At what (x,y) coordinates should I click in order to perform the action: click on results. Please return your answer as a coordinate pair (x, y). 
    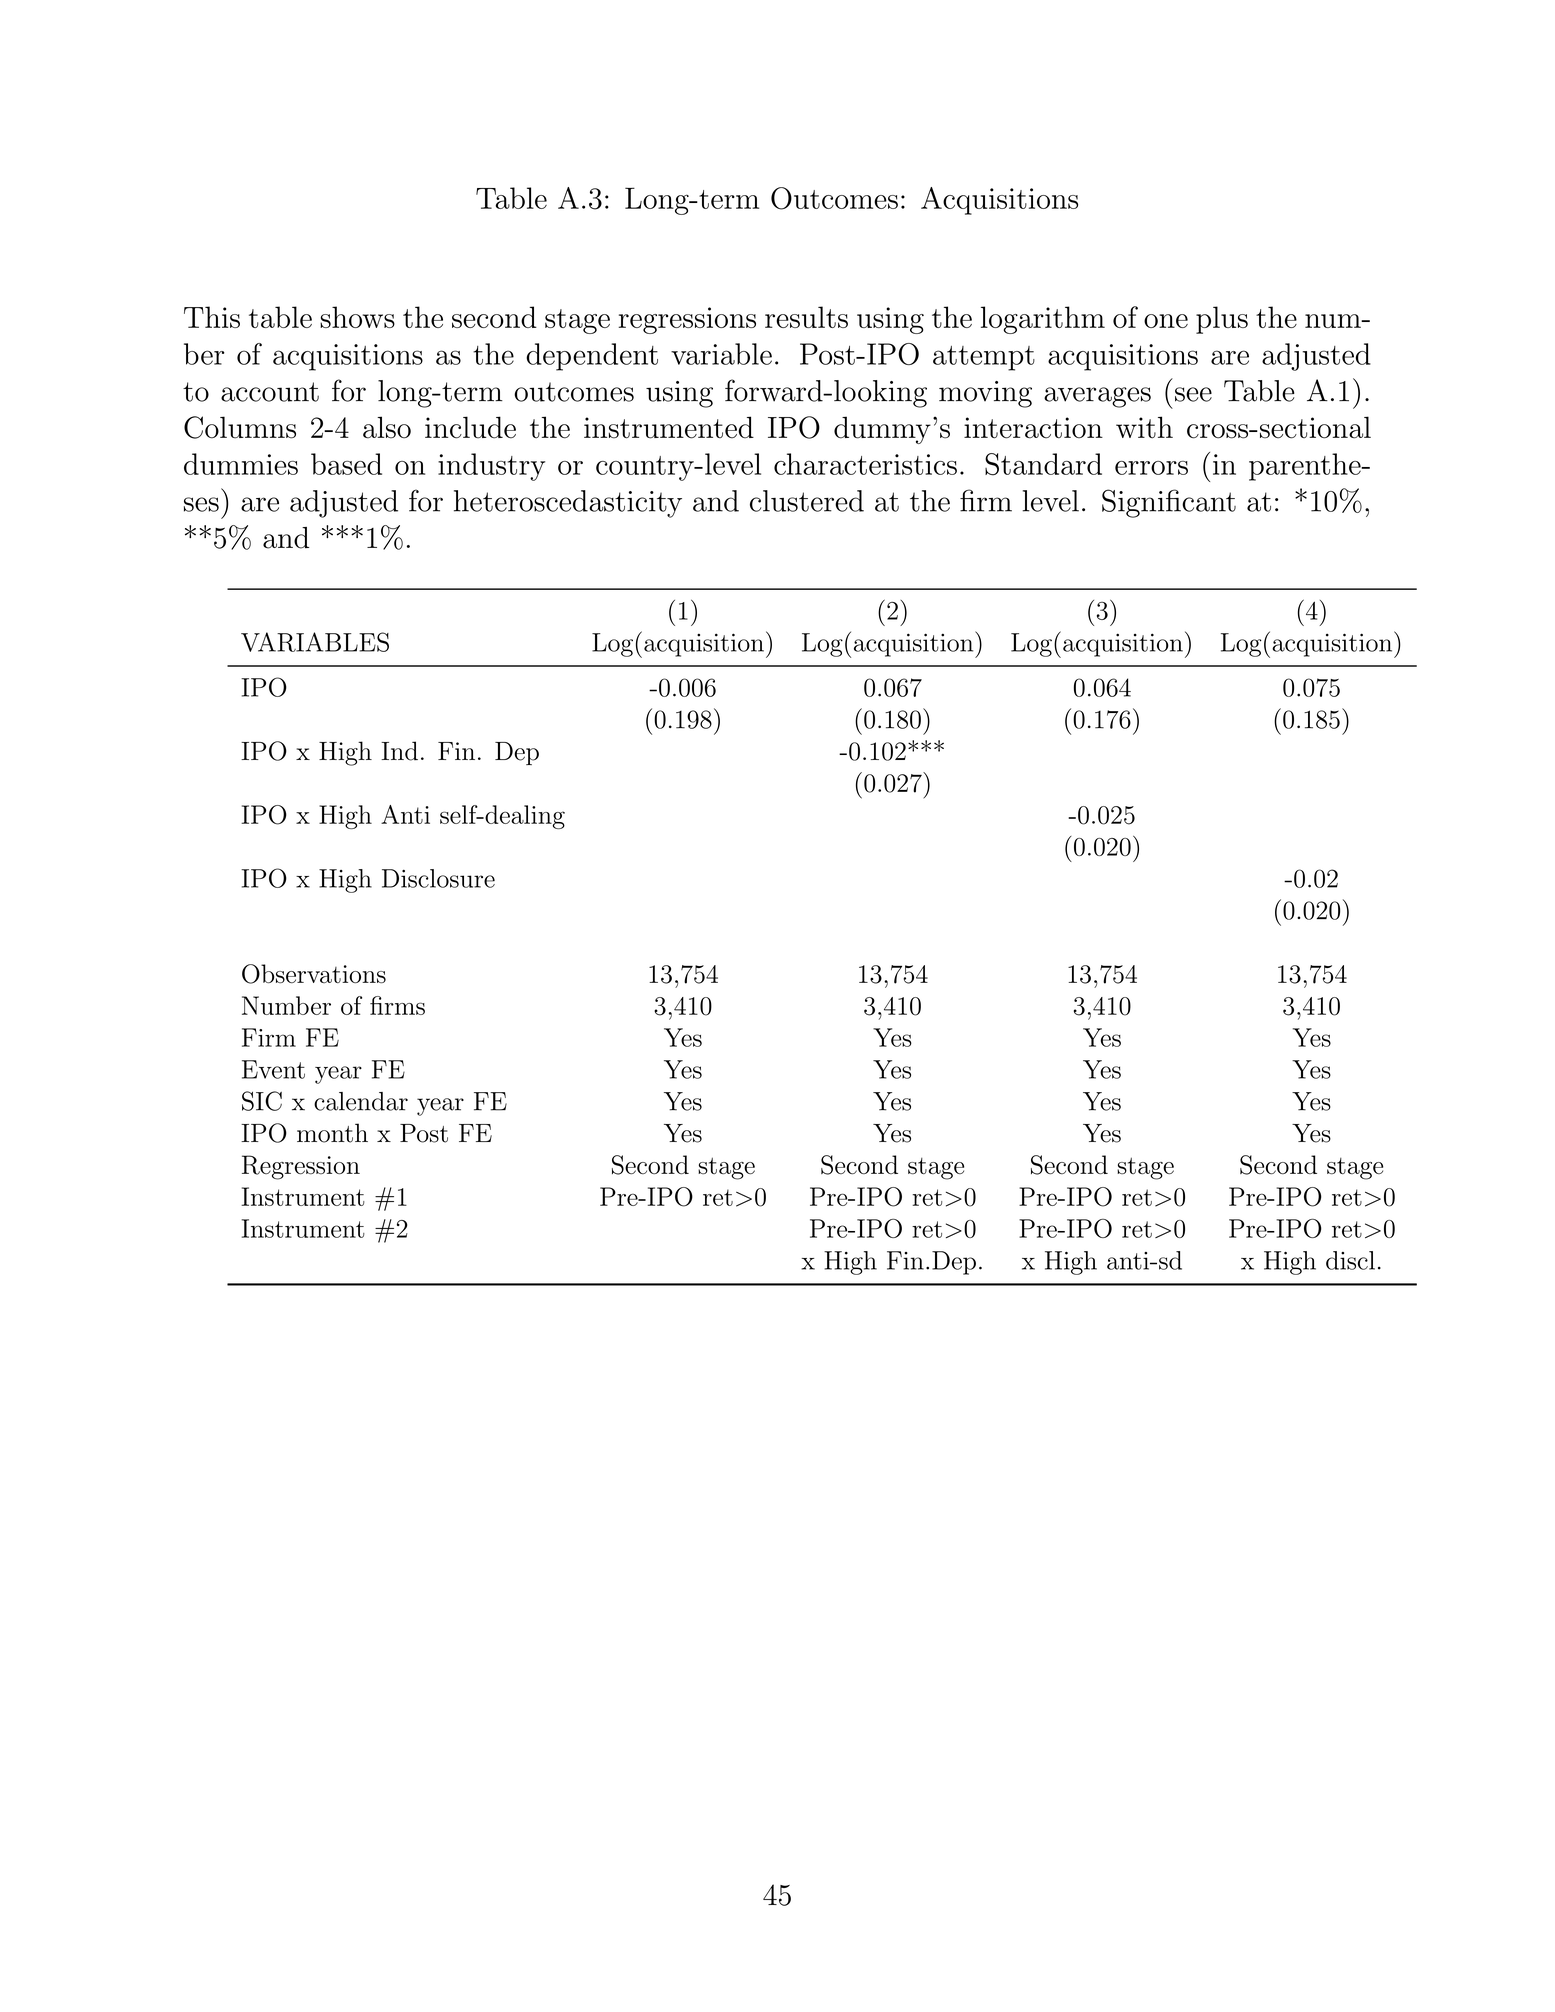
    Looking at the image, I should click on (806, 317).
